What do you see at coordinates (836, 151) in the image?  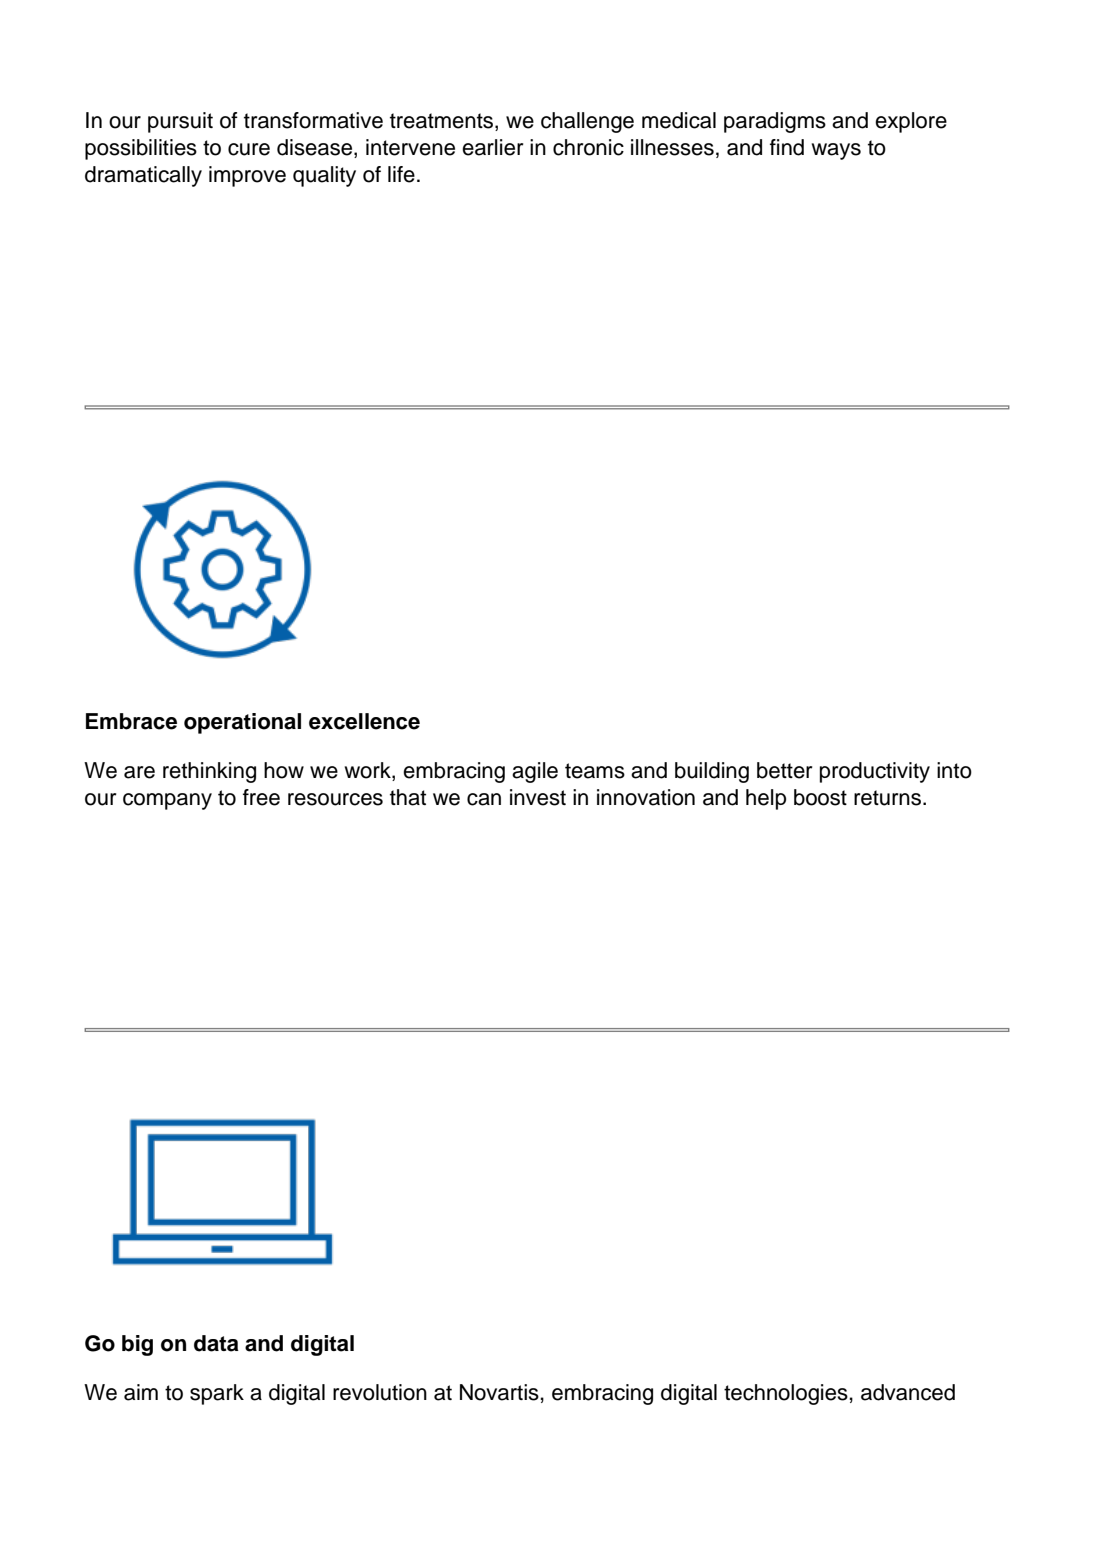 I see `ways` at bounding box center [836, 151].
